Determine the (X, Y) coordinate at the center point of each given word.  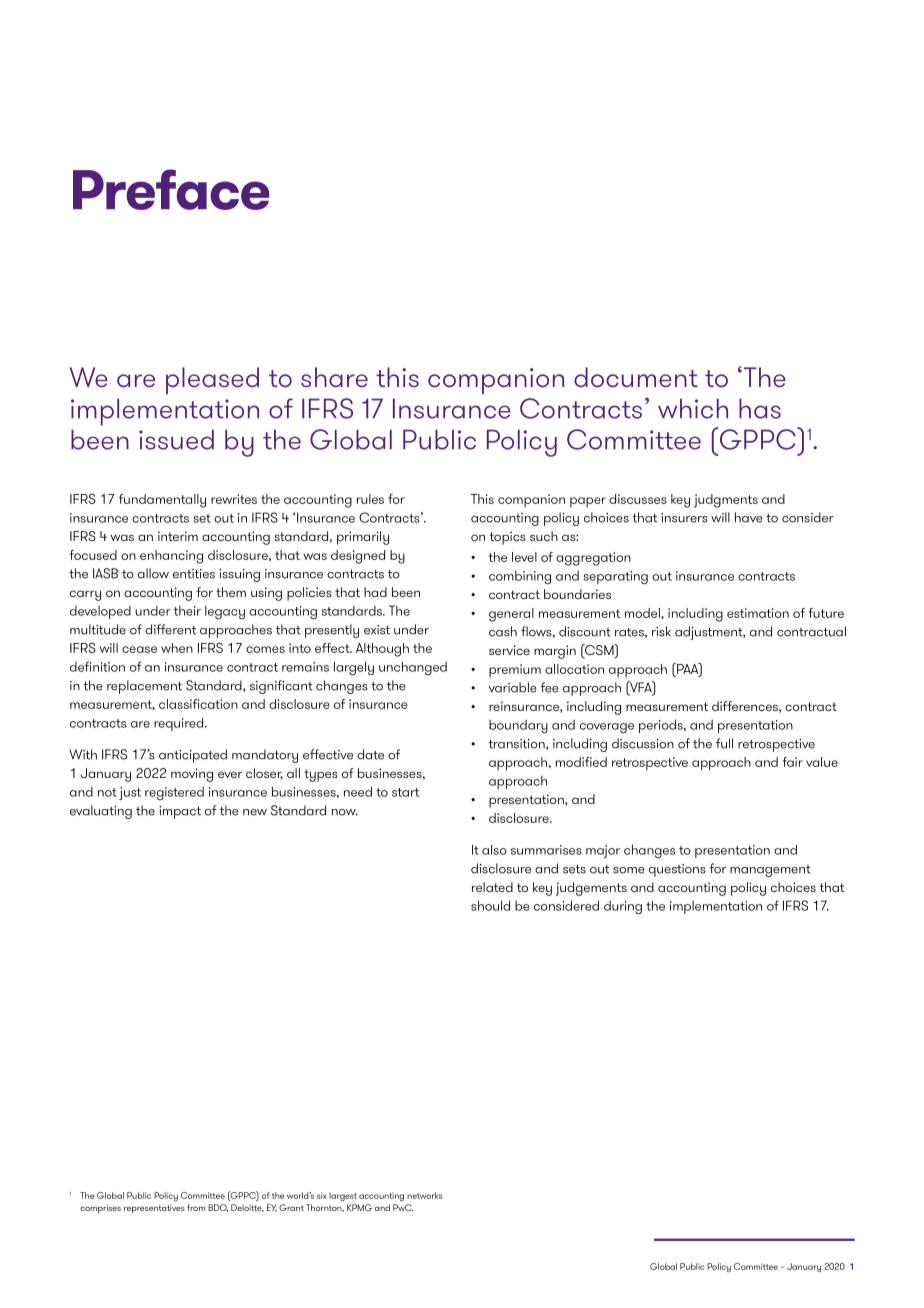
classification (198, 704)
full (724, 743)
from (196, 1207)
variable (513, 687)
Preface (171, 189)
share (334, 377)
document (636, 377)
